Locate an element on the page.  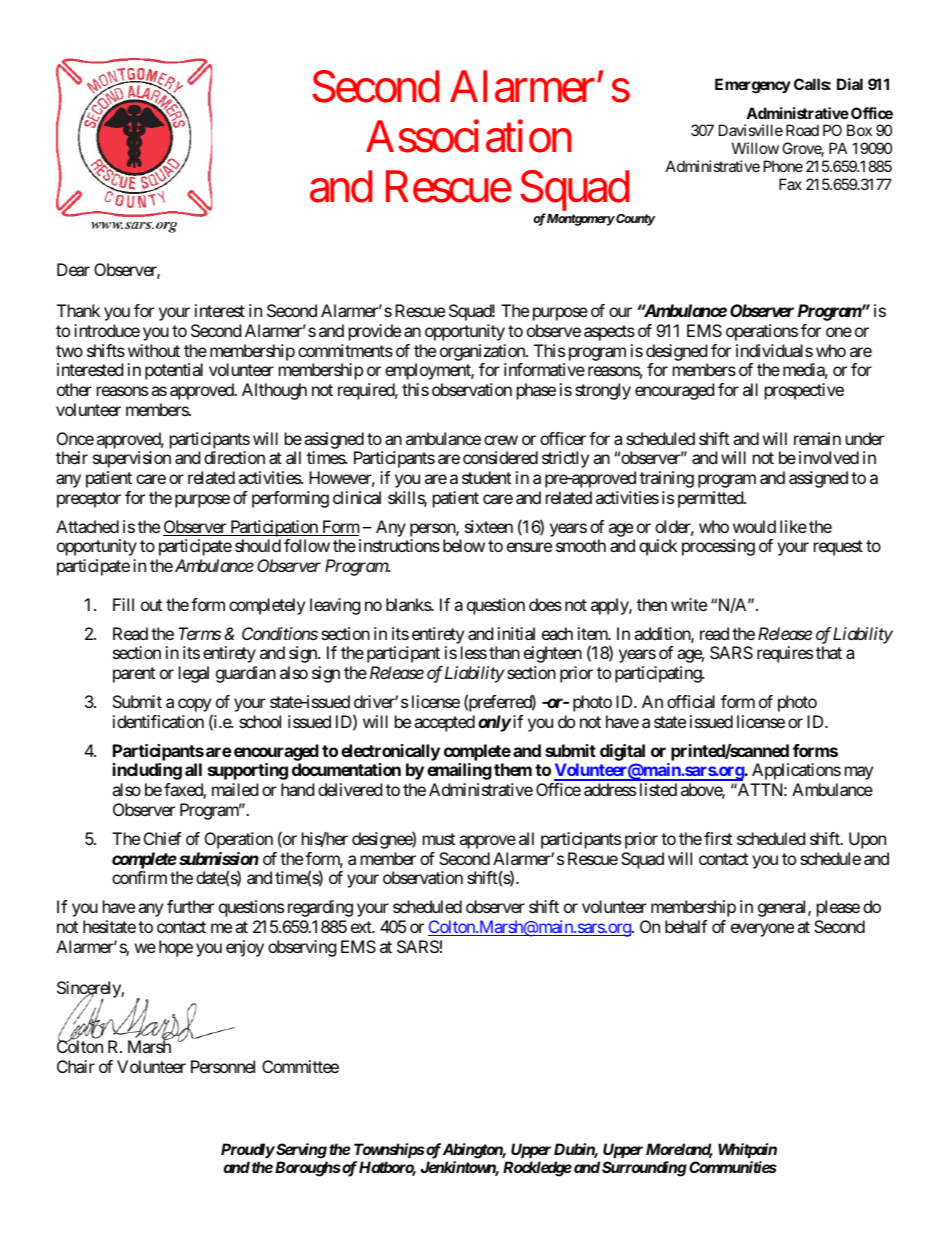
processing is located at coordinates (718, 547).
